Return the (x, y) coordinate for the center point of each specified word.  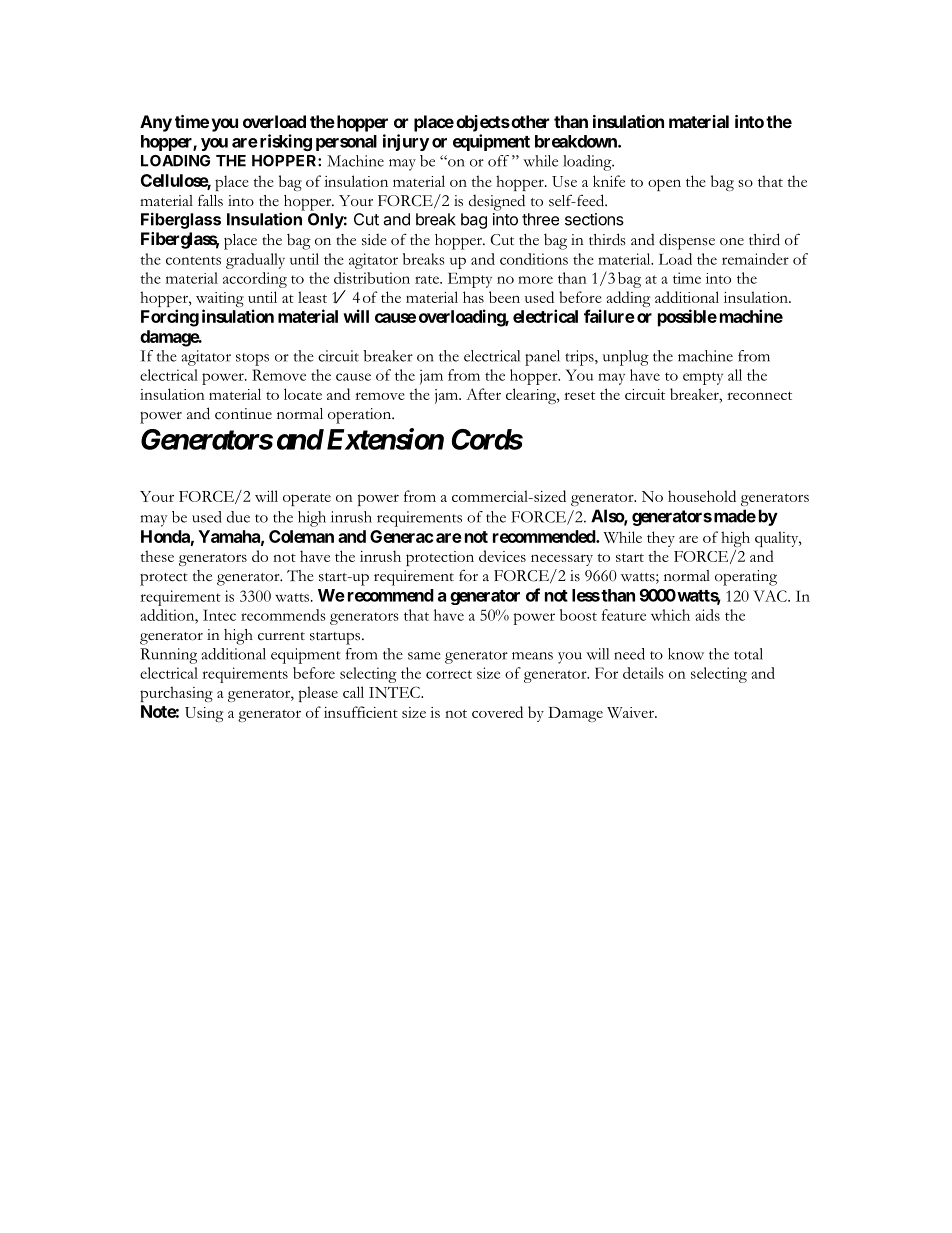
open (664, 185)
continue (243, 414)
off (498, 161)
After (483, 394)
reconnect (759, 395)
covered (497, 712)
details (643, 673)
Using (204, 714)
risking (286, 142)
